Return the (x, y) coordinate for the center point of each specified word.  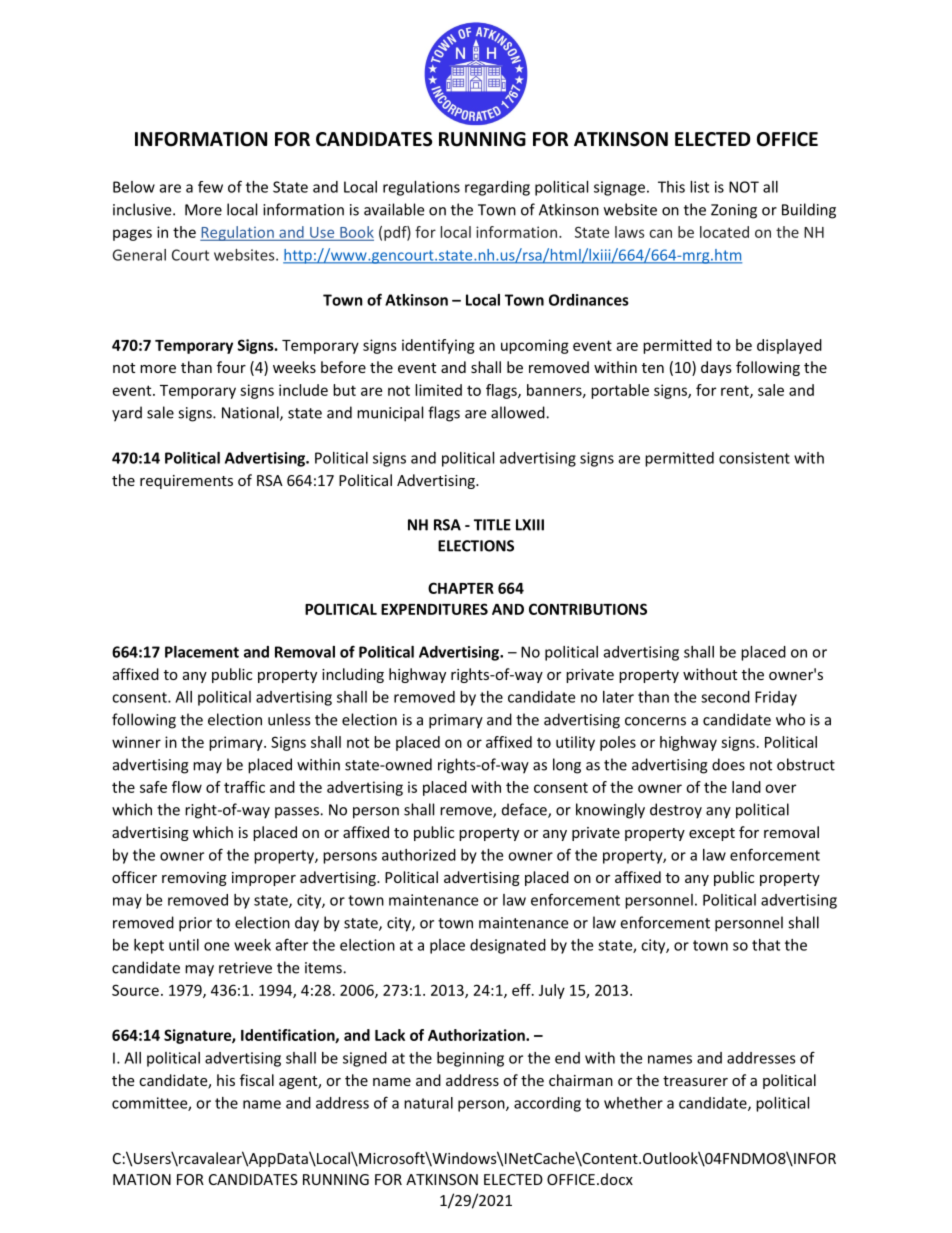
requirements (186, 482)
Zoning (734, 211)
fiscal (257, 1080)
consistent (754, 458)
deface (525, 810)
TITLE (492, 525)
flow (187, 787)
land (746, 787)
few (210, 187)
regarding (497, 188)
